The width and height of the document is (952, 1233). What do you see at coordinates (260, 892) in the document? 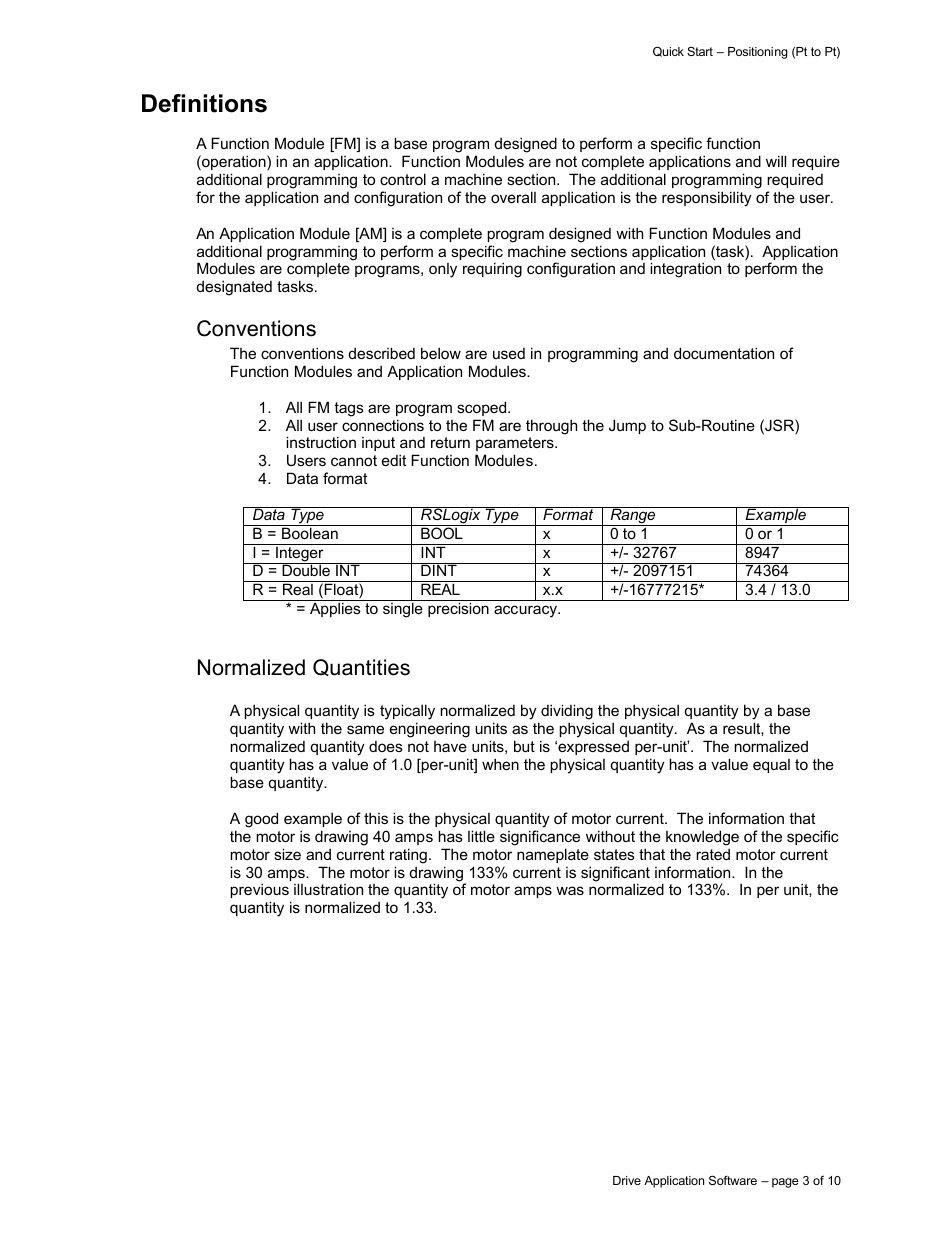
I see `previous` at bounding box center [260, 892].
